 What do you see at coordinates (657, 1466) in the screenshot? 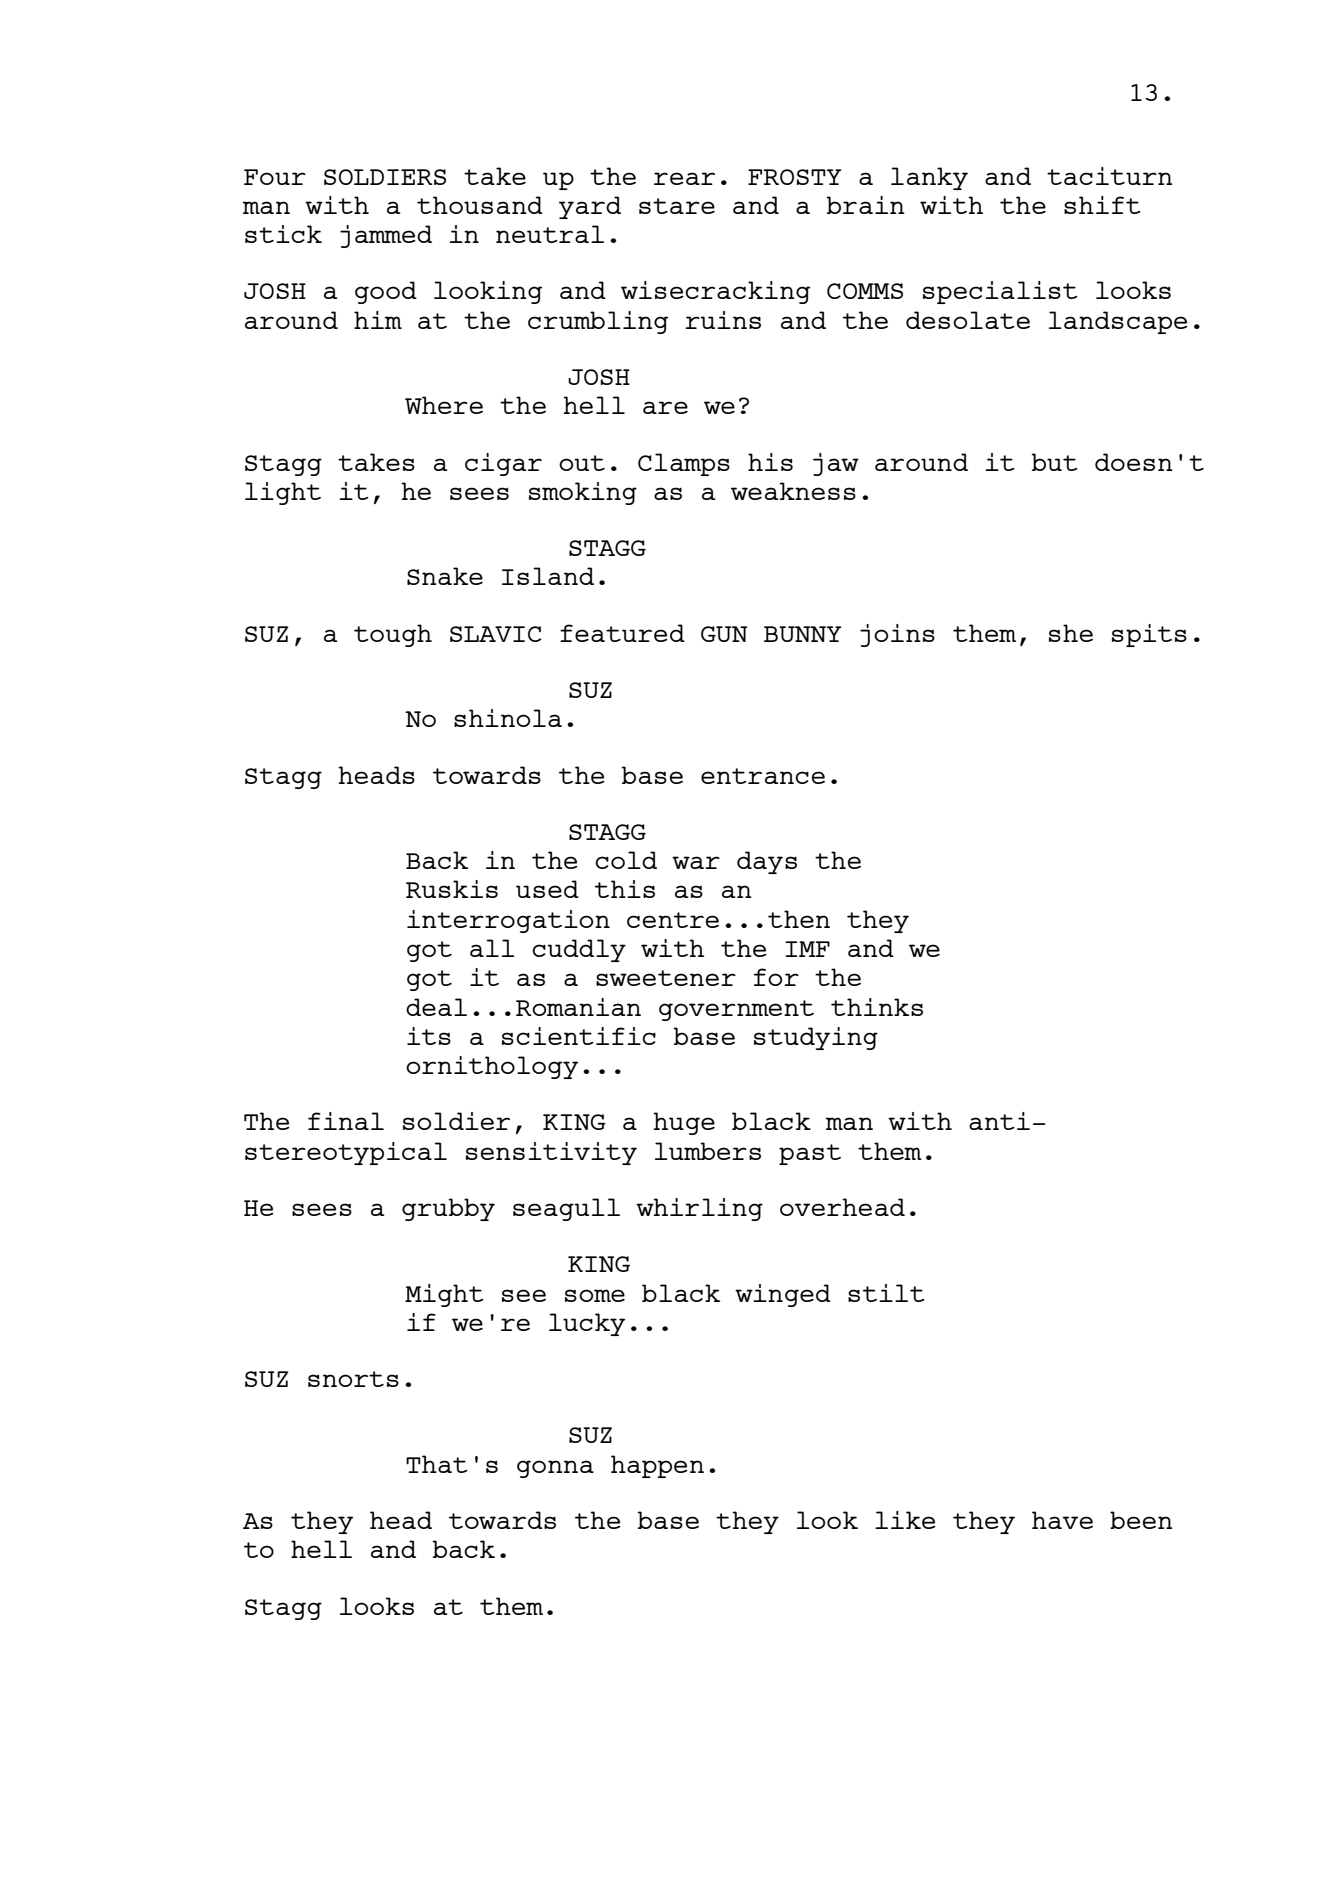
I see `happen` at bounding box center [657, 1466].
